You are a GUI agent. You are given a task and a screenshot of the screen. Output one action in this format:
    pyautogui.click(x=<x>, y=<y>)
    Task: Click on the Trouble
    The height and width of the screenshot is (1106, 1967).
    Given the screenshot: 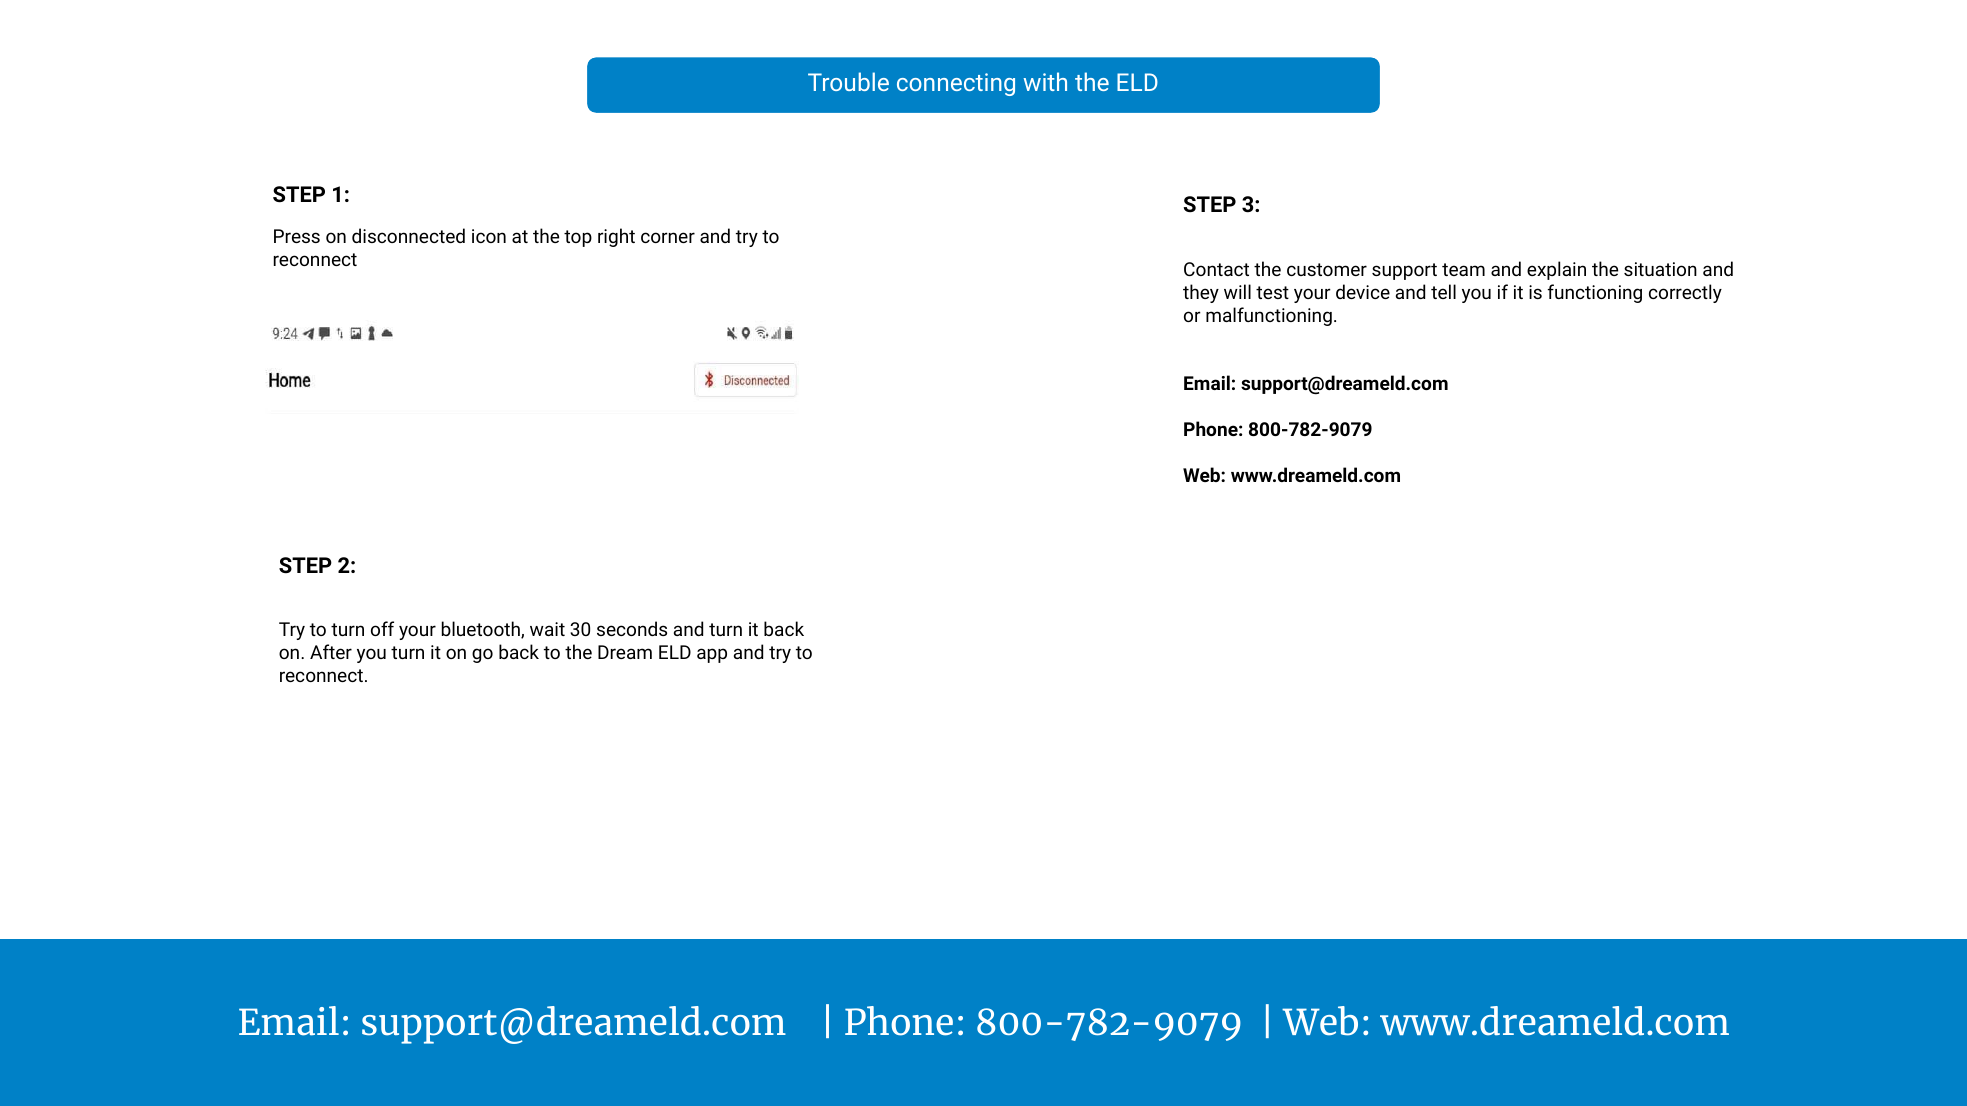 What is the action you would take?
    pyautogui.click(x=848, y=81)
